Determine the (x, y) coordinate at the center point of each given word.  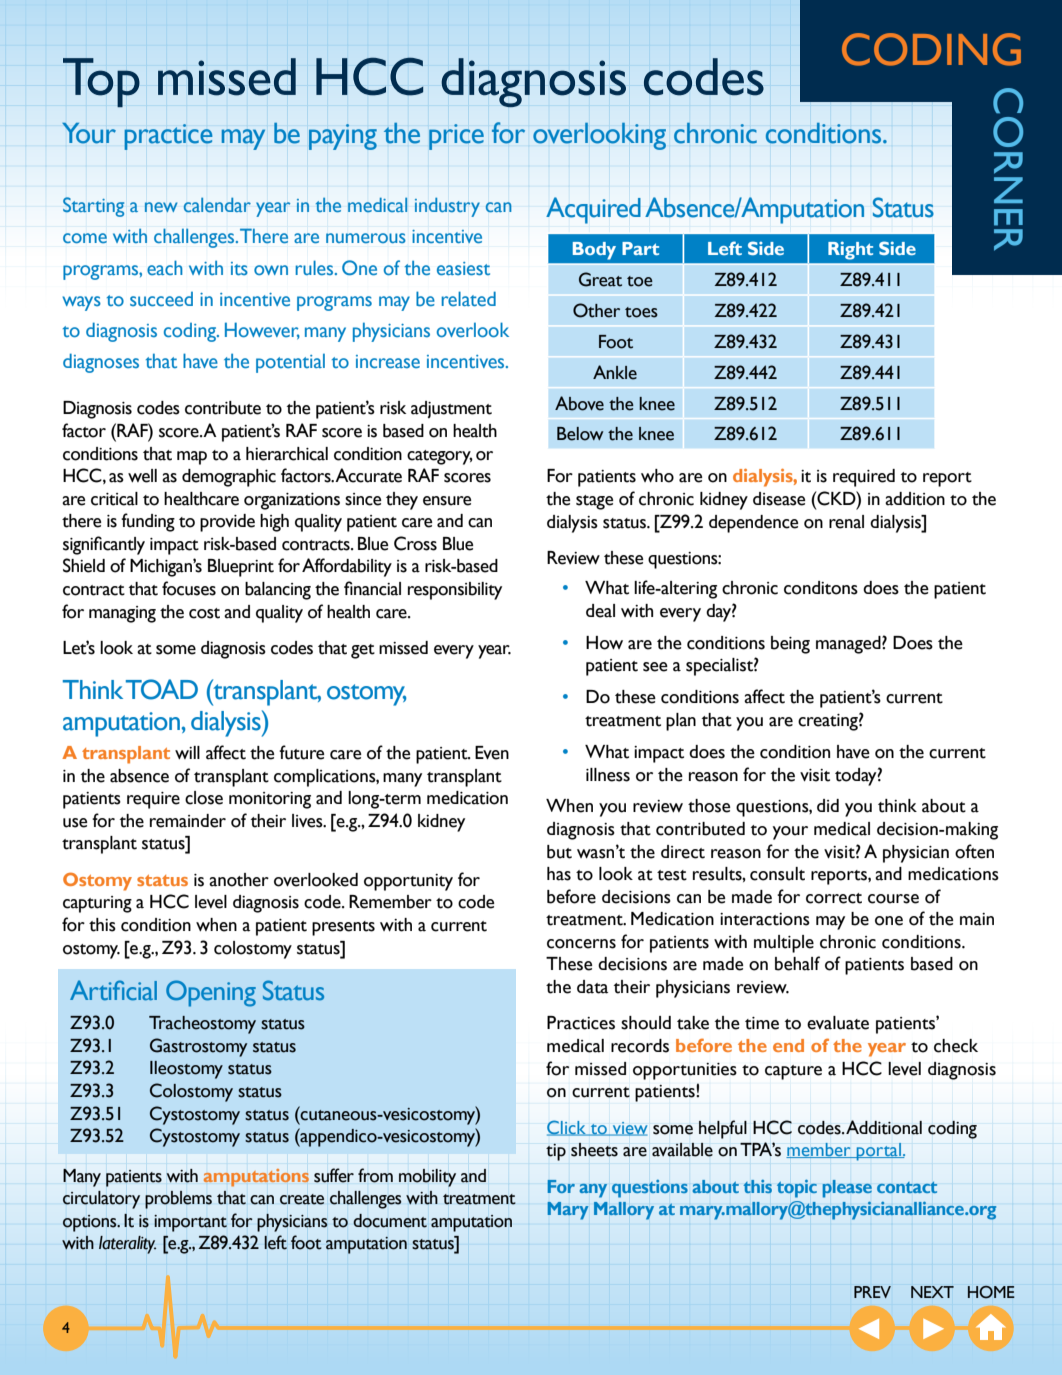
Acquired (593, 210)
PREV (872, 1292)
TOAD (162, 689)
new (161, 207)
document (390, 1221)
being (790, 645)
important (190, 1223)
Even (492, 753)
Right (850, 250)
